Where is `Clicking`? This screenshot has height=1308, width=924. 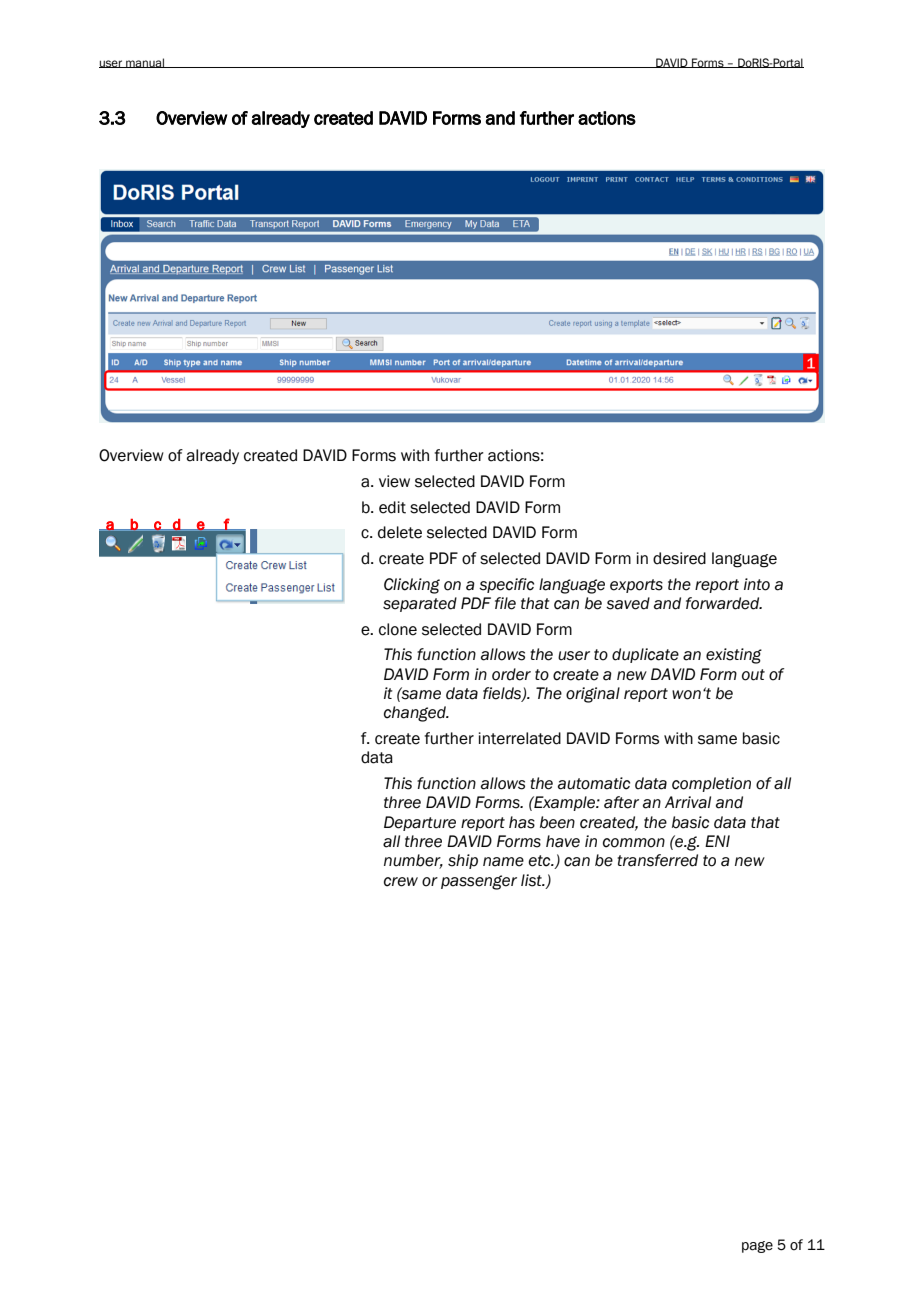 Clicking is located at coordinates (412, 586).
